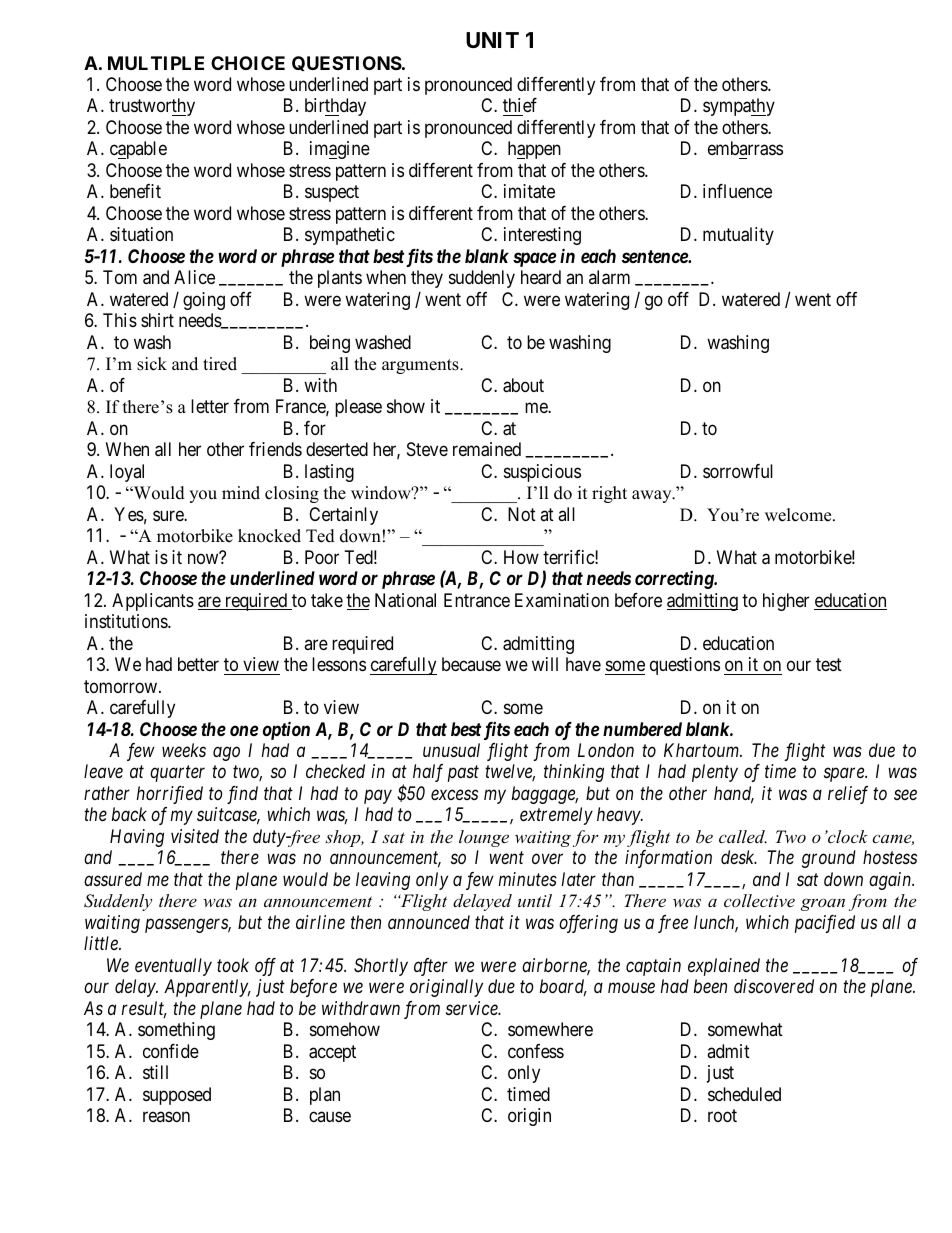 This document has height=1233, width=952. Describe the element at coordinates (177, 1096) in the document. I see `supposed` at that location.
